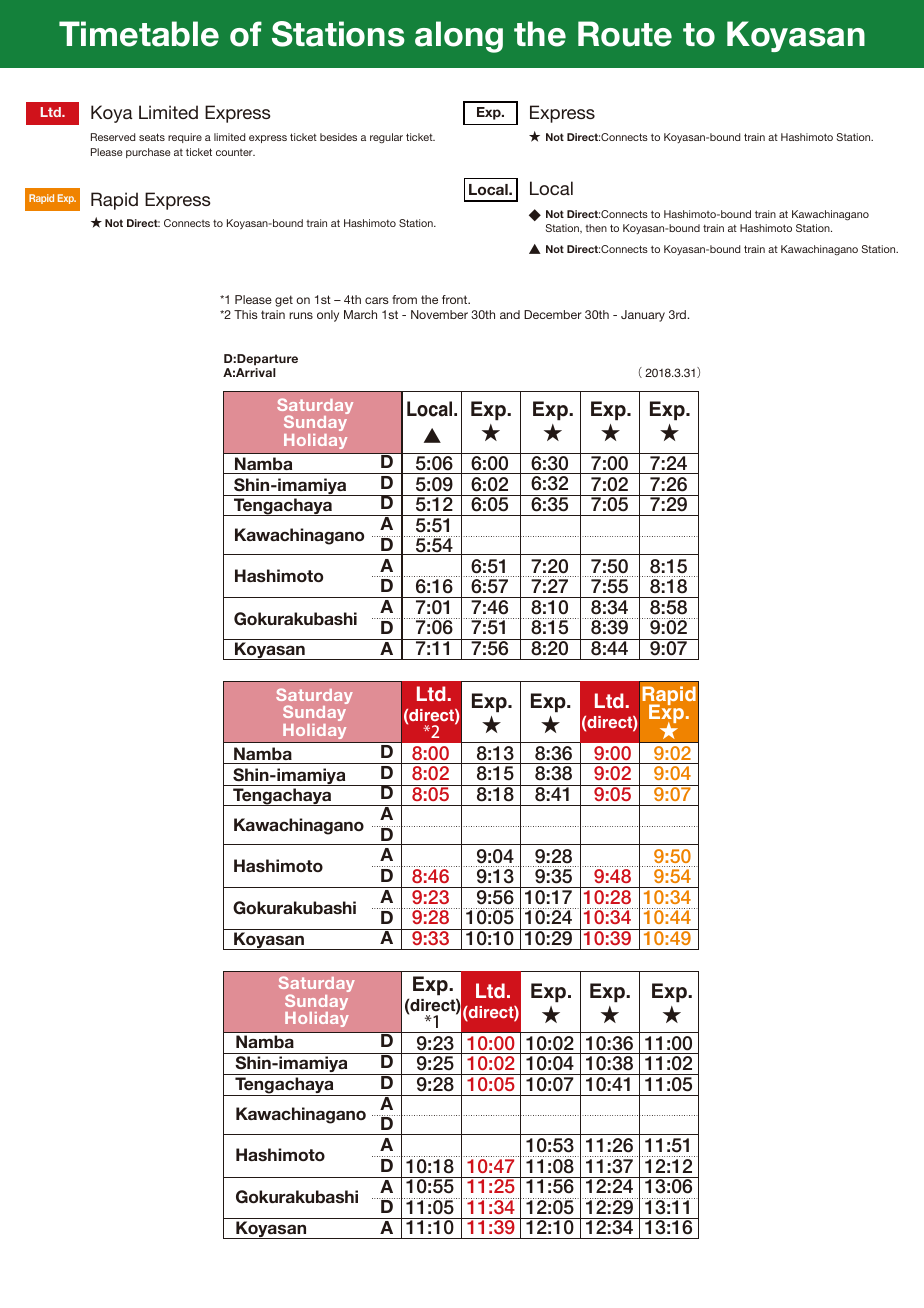 This document has width=924, height=1308. Describe the element at coordinates (456, 299) in the document. I see `front` at that location.
